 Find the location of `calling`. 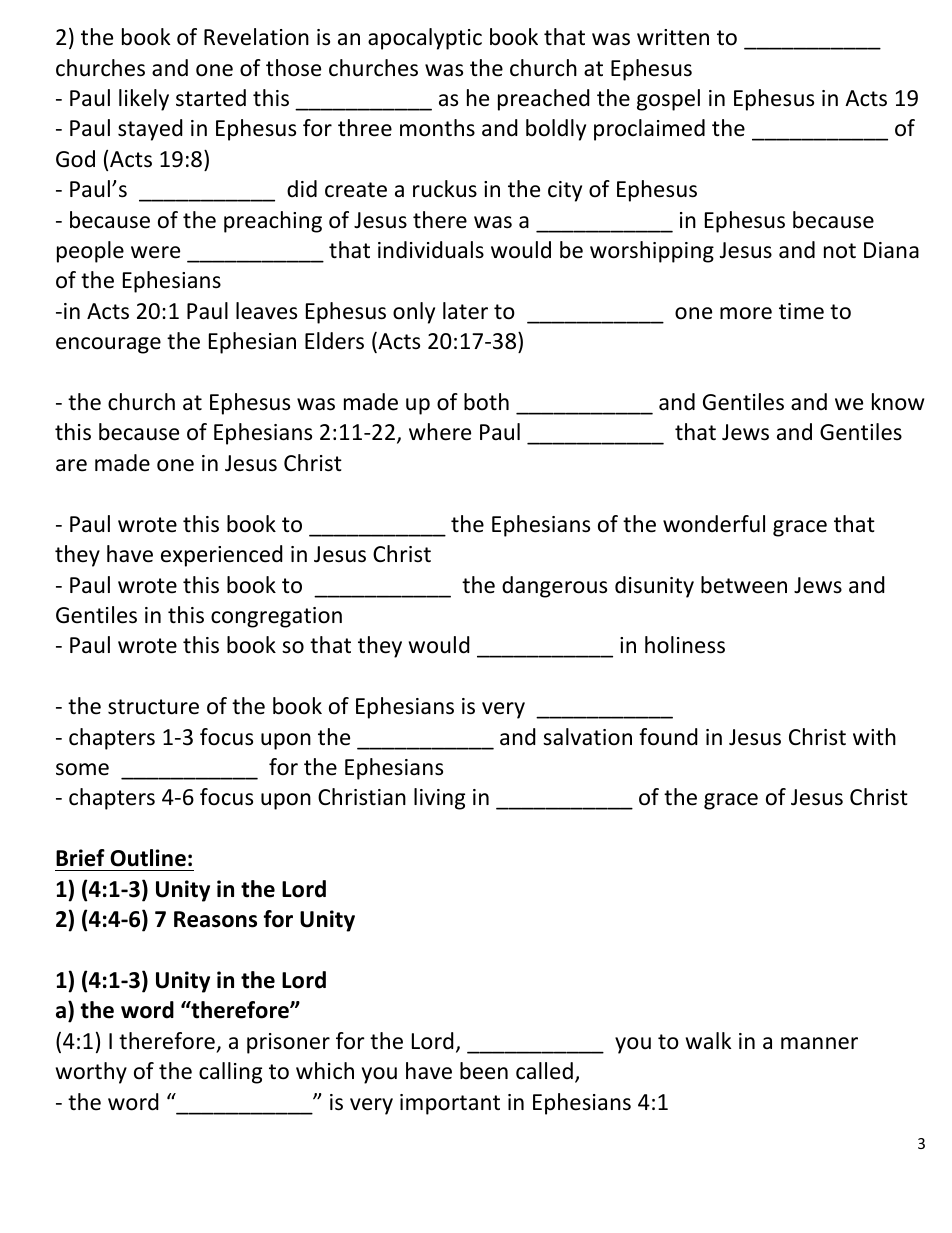

calling is located at coordinates (230, 1073).
